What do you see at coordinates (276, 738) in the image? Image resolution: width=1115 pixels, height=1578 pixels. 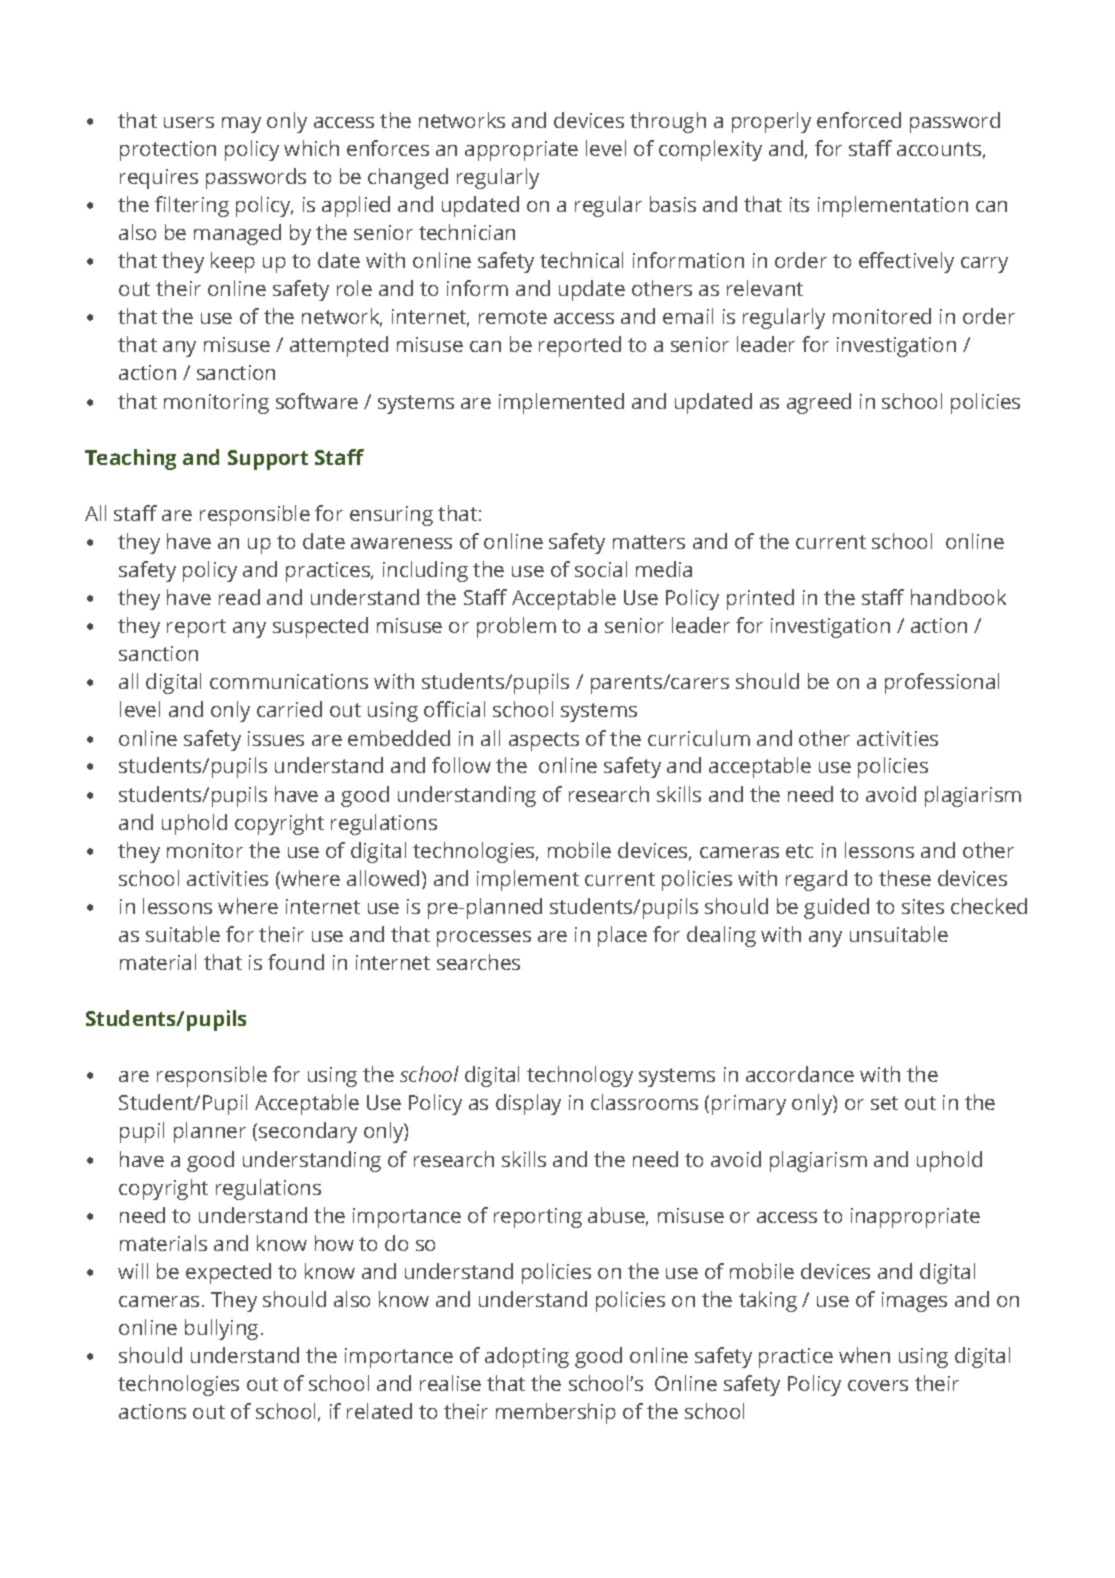 I see `issues` at bounding box center [276, 738].
